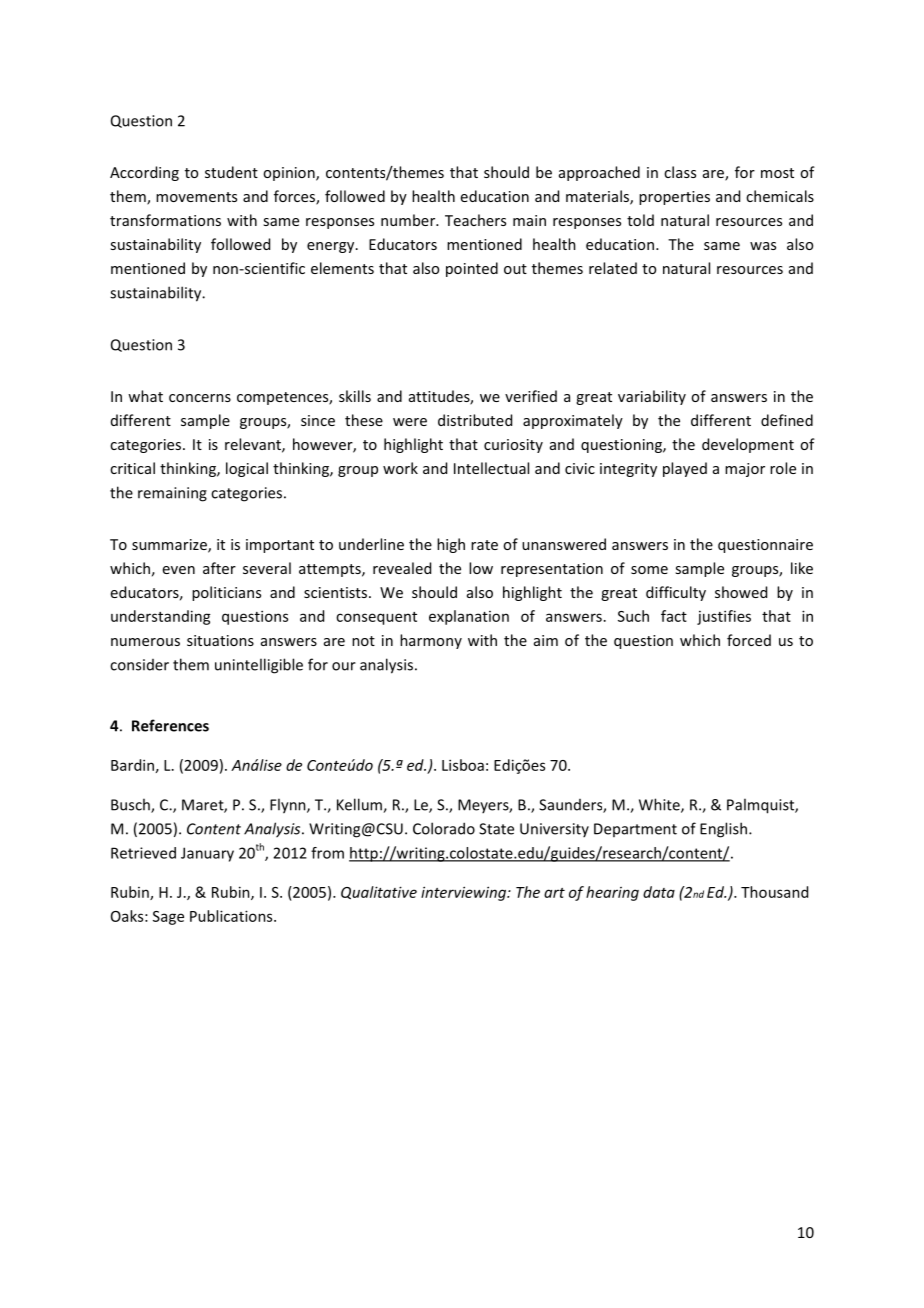 The image size is (924, 1308). I want to click on Thousand, so click(774, 892).
